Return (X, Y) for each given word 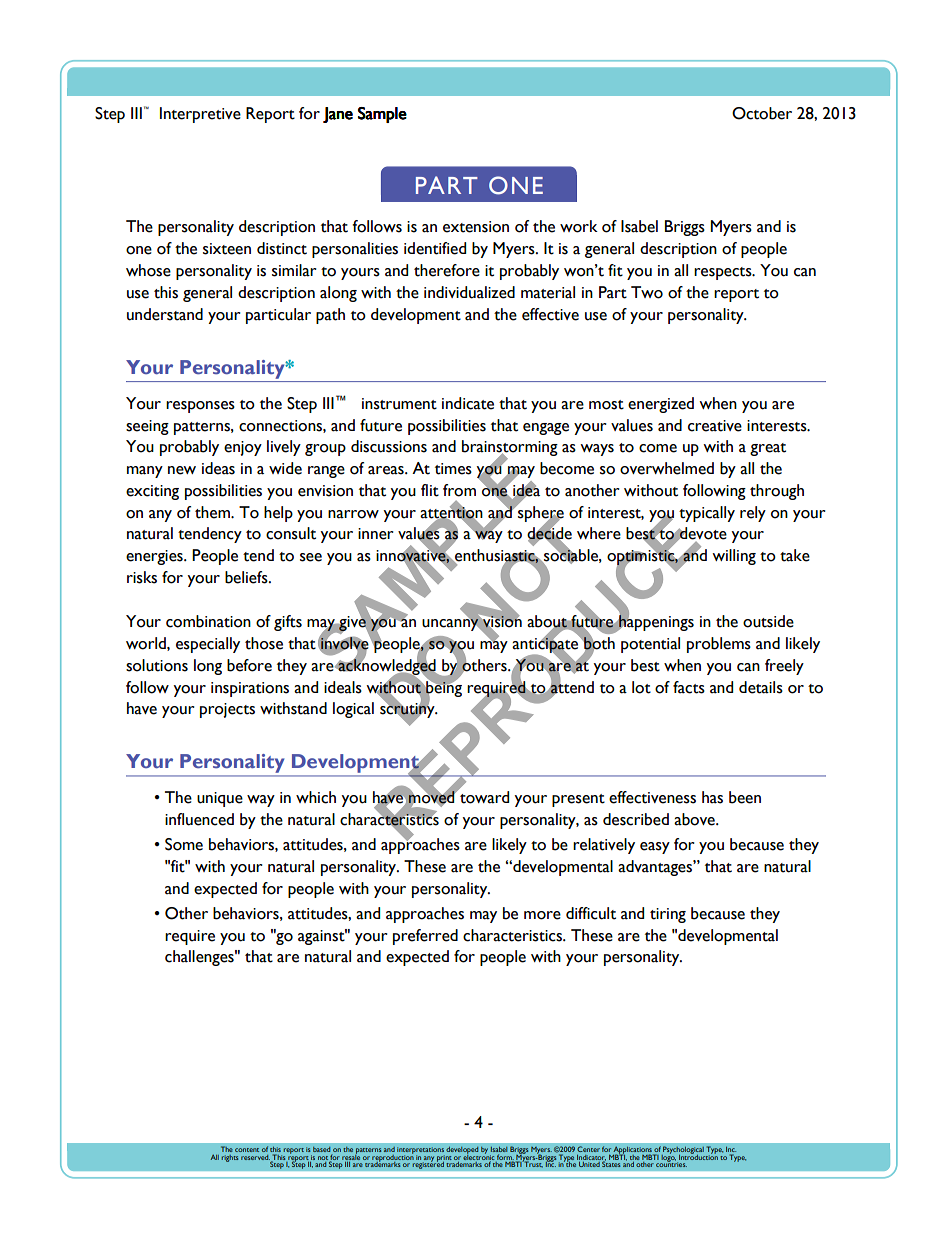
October (762, 113)
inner (376, 534)
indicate (468, 403)
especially (208, 645)
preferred (425, 937)
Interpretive (200, 115)
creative (715, 426)
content (247, 1150)
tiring (668, 915)
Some (184, 844)
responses (200, 407)
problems (719, 645)
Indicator (591, 1157)
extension (476, 227)
